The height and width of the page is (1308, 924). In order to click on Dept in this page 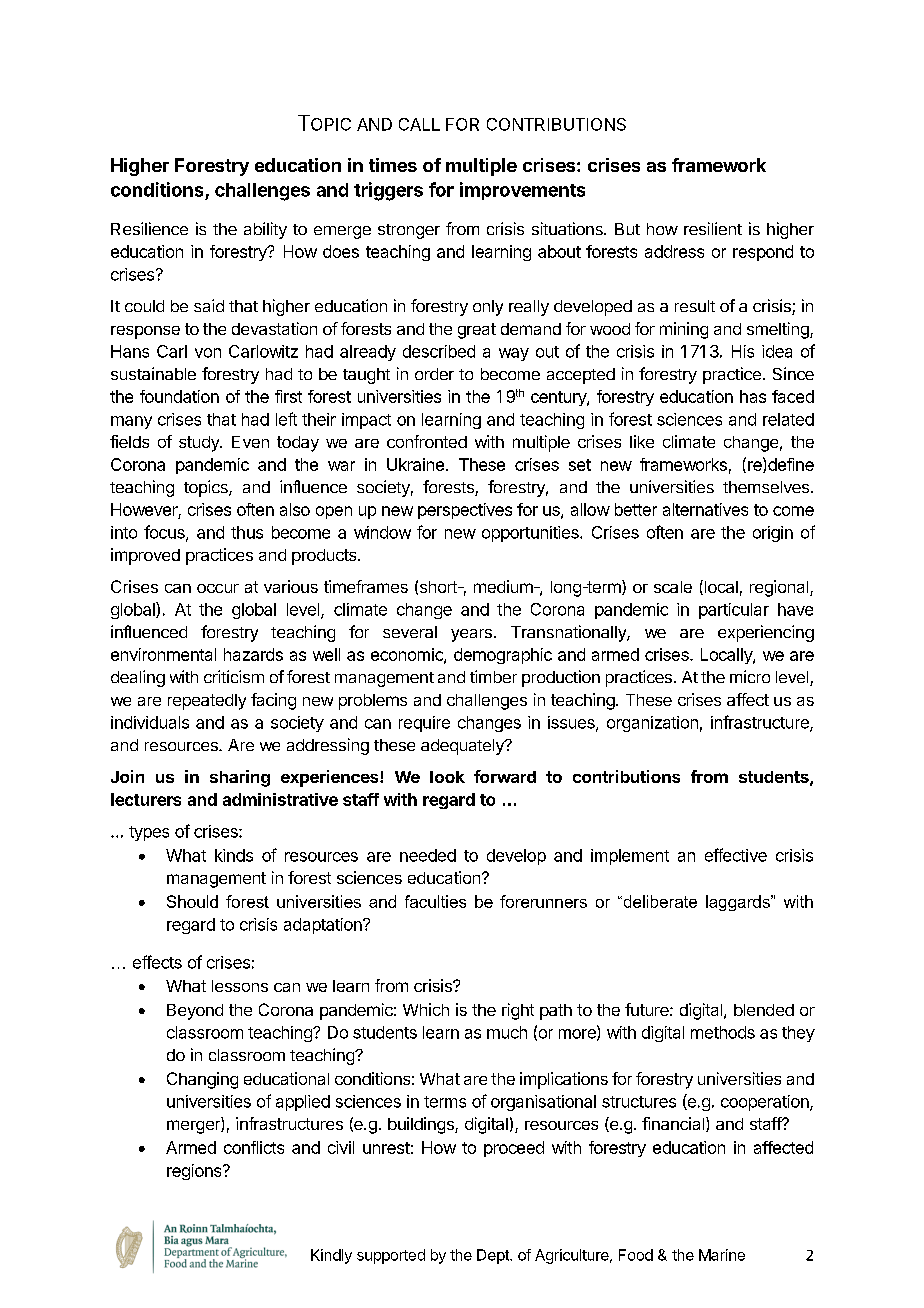, I will do `click(494, 1256)`.
